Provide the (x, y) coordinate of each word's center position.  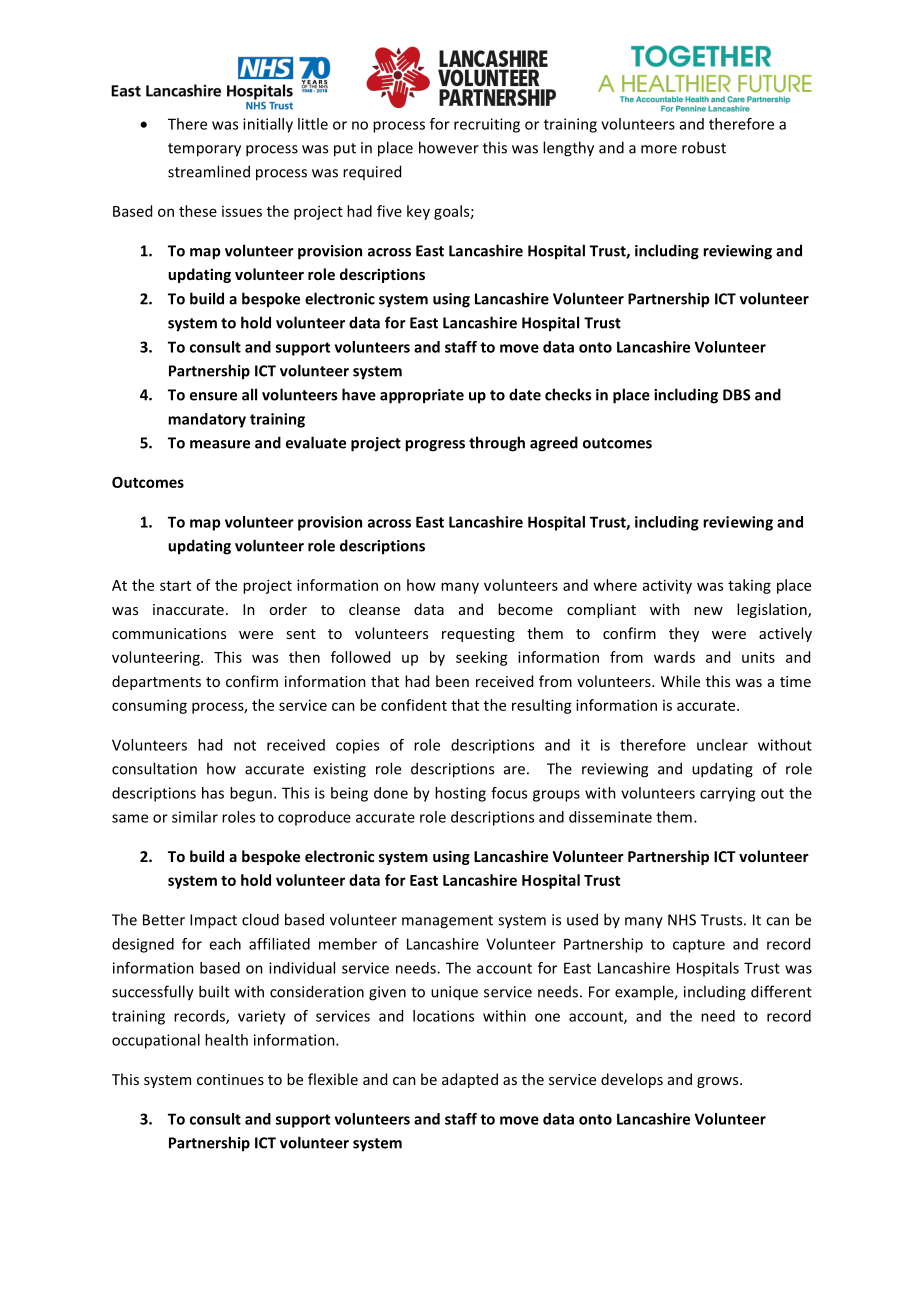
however (449, 147)
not (245, 745)
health (226, 1040)
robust (704, 147)
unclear (722, 745)
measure (220, 444)
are (514, 770)
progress (435, 446)
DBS (737, 395)
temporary (204, 150)
